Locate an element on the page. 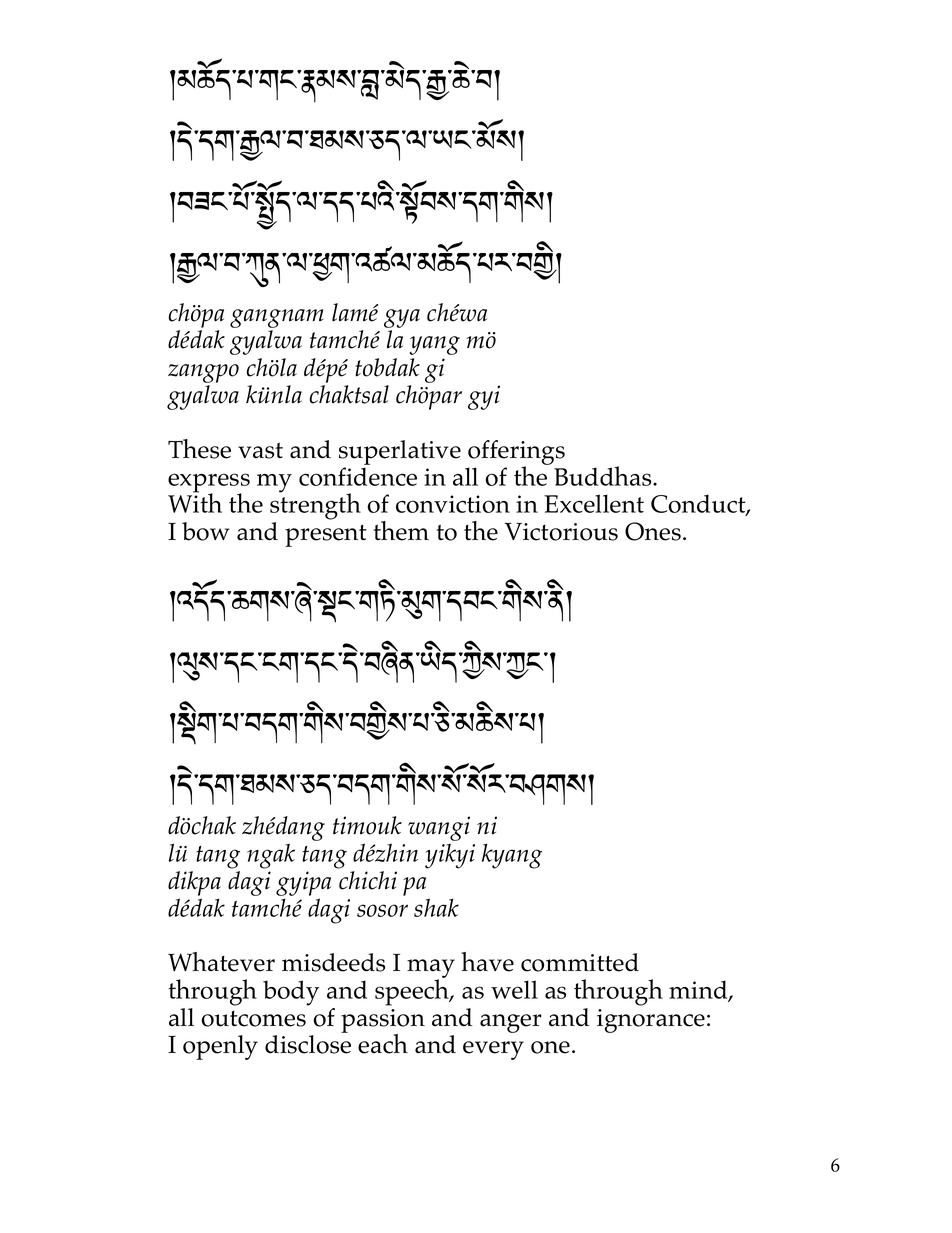 This image has height=1233, width=952. gangnam is located at coordinates (277, 318).
